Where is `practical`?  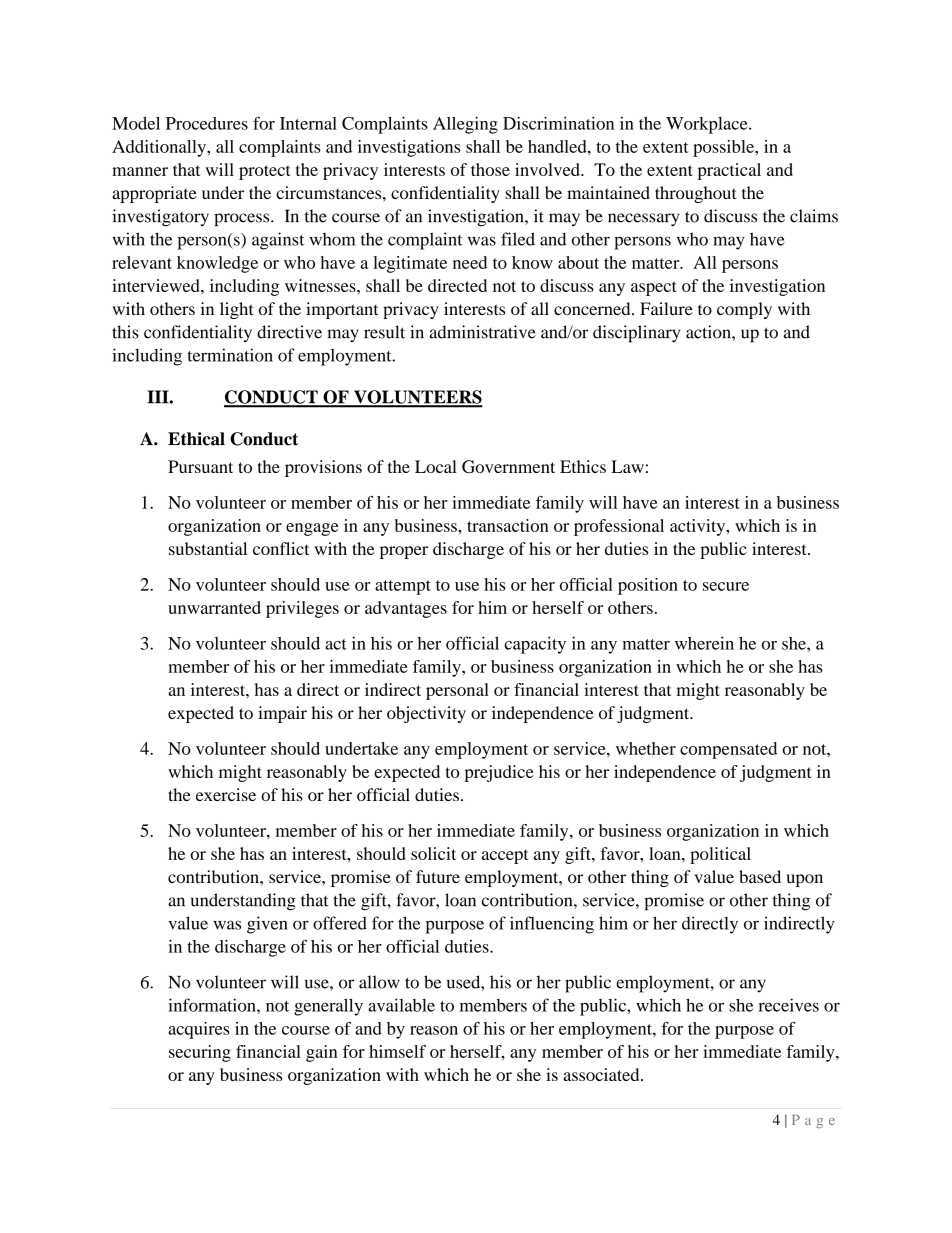 practical is located at coordinates (729, 171).
